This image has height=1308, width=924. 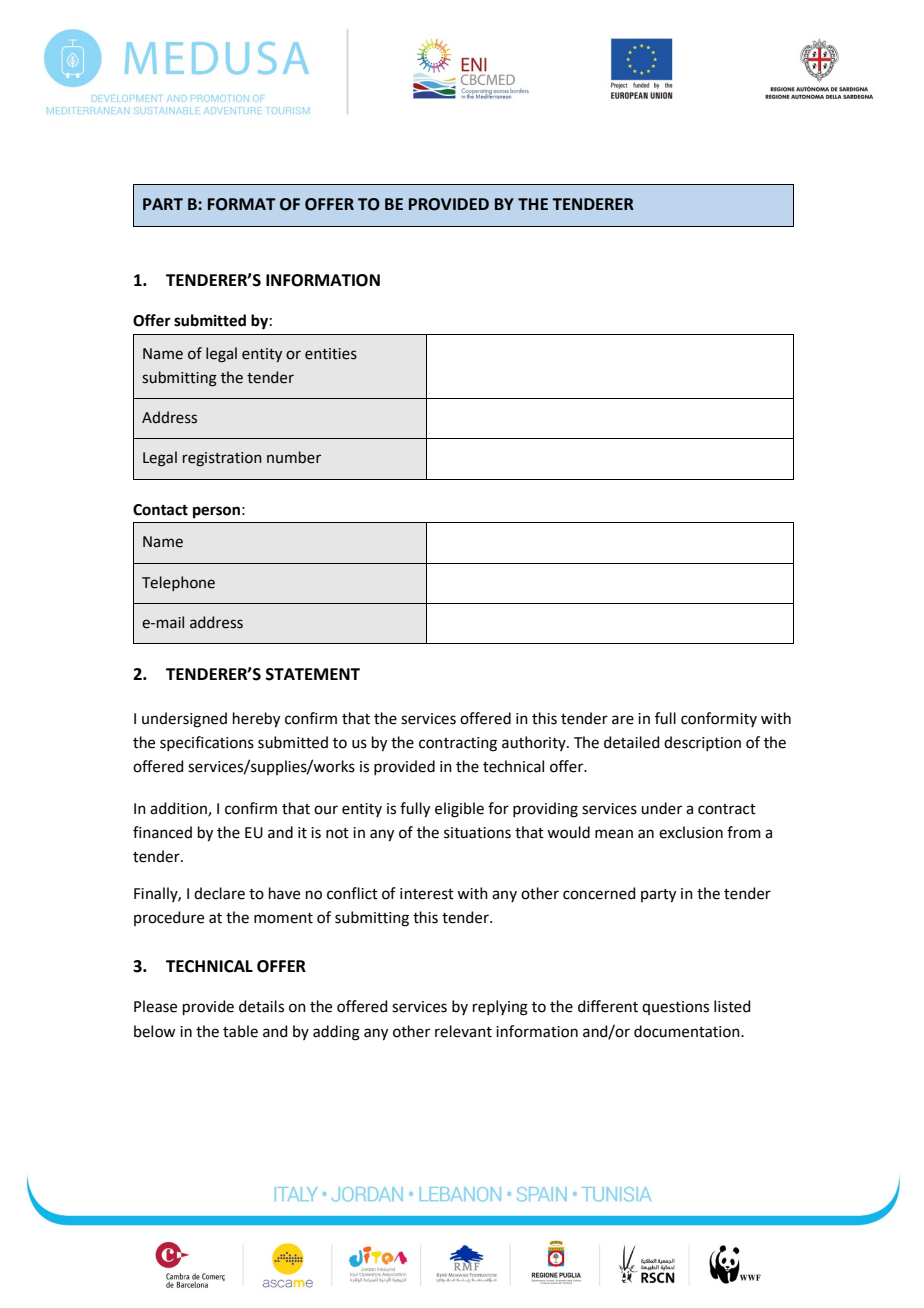 I want to click on STATEMENT, so click(x=313, y=674).
